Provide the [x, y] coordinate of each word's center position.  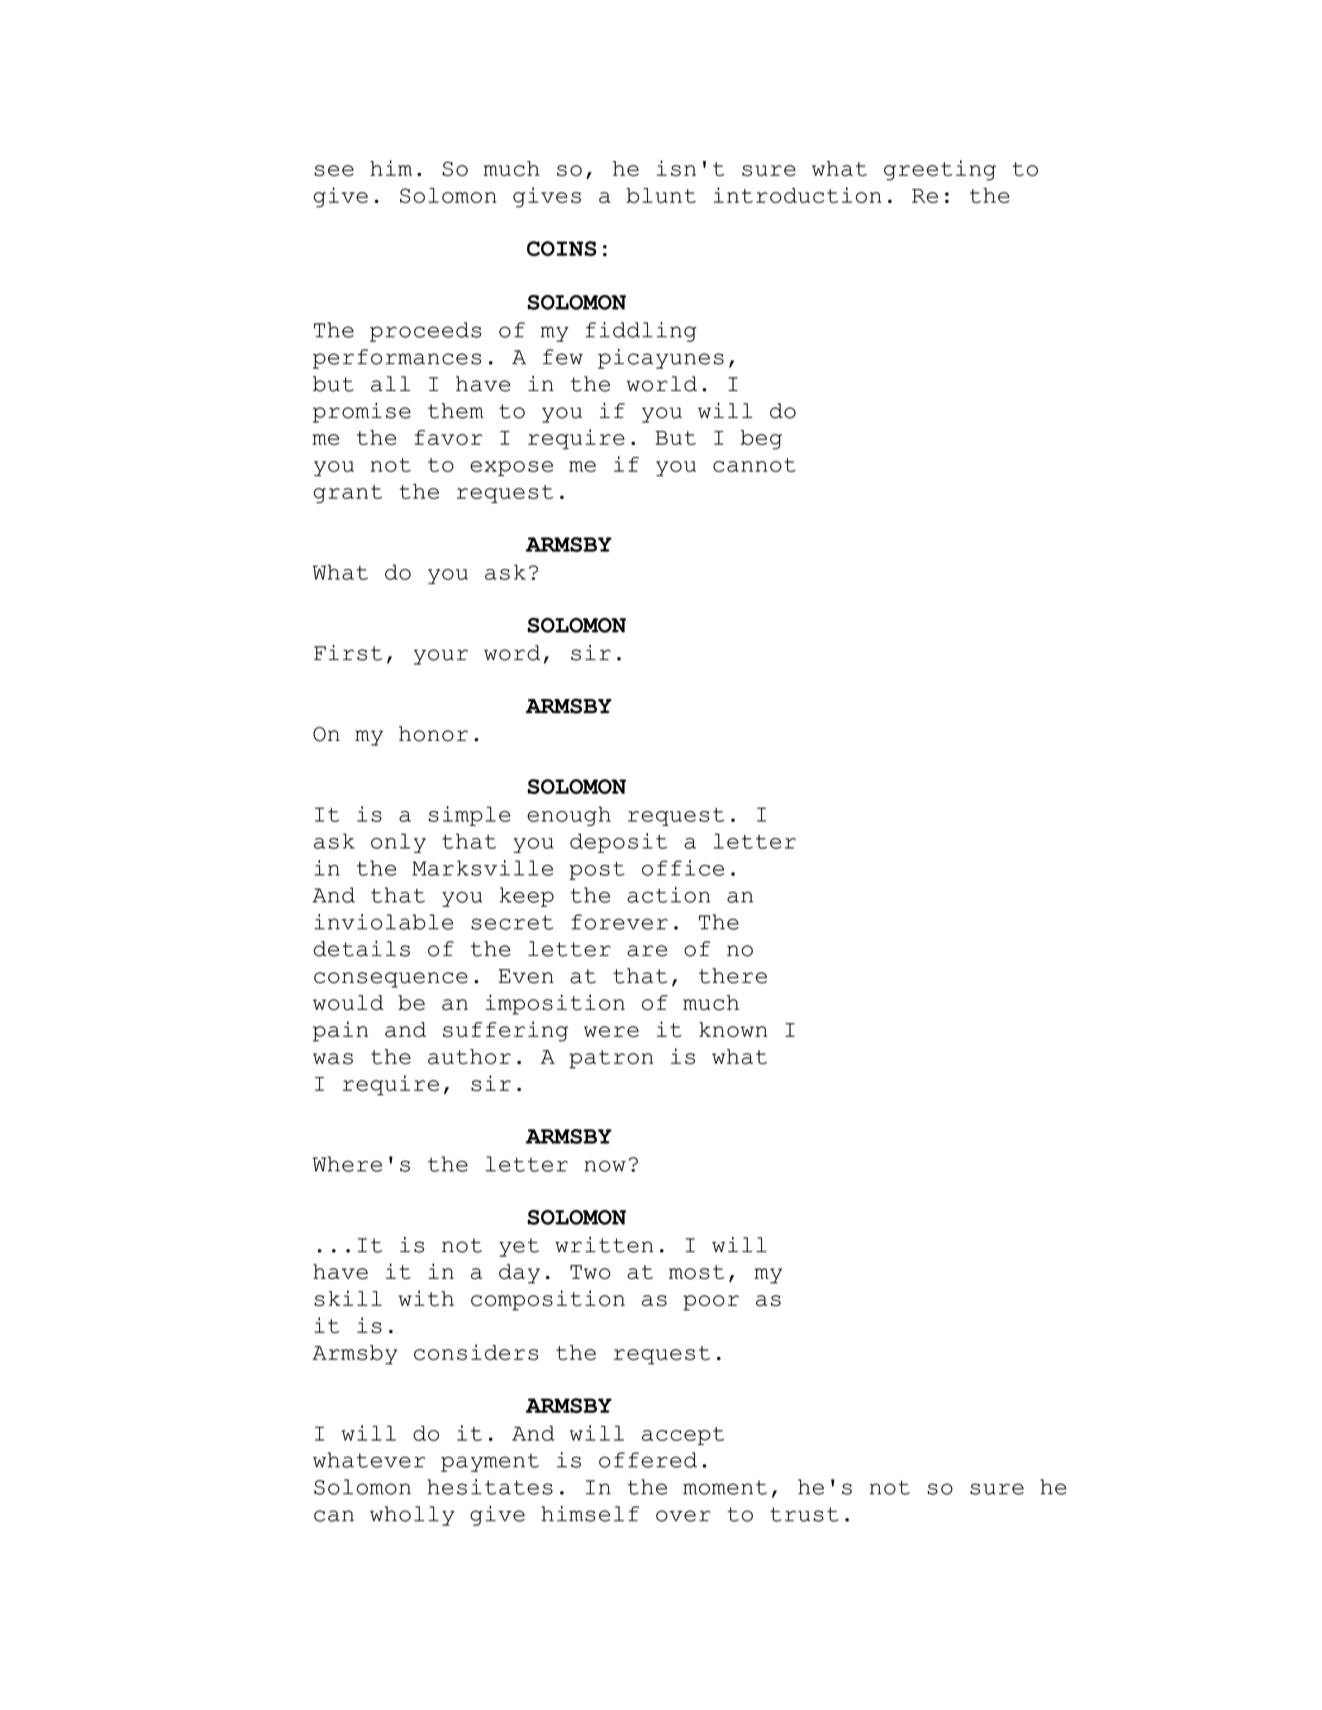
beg [761, 440]
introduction [797, 195]
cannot [754, 465]
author [469, 1057]
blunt [661, 195]
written [604, 1245]
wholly [412, 1516]
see [334, 170]
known [733, 1029]
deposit [618, 843]
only [398, 843]
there [733, 976]
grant [347, 494]
